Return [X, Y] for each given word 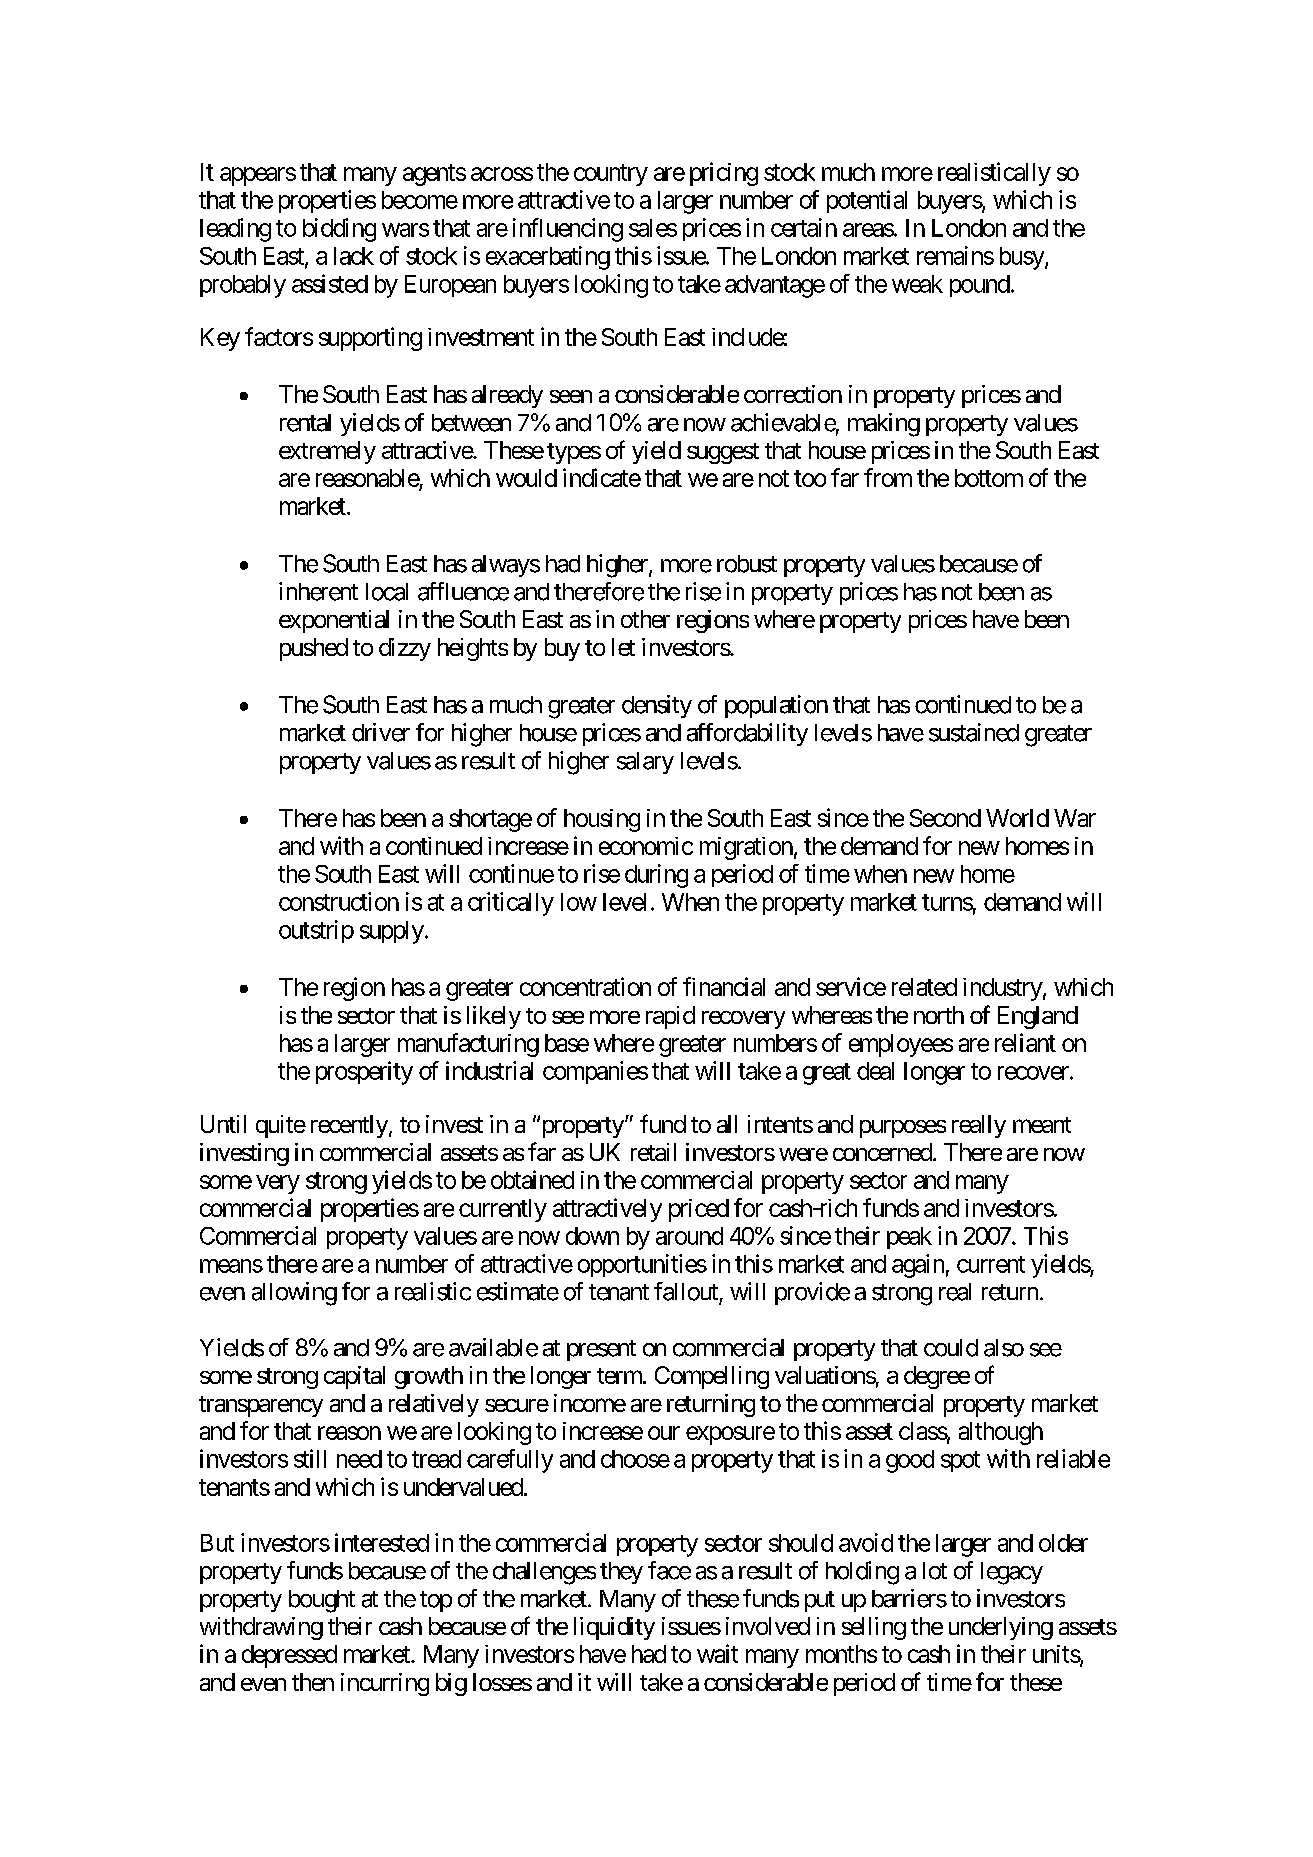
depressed [289, 1656]
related [924, 987]
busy [1023, 258]
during [656, 876]
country [611, 175]
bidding [339, 230]
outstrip [316, 931]
